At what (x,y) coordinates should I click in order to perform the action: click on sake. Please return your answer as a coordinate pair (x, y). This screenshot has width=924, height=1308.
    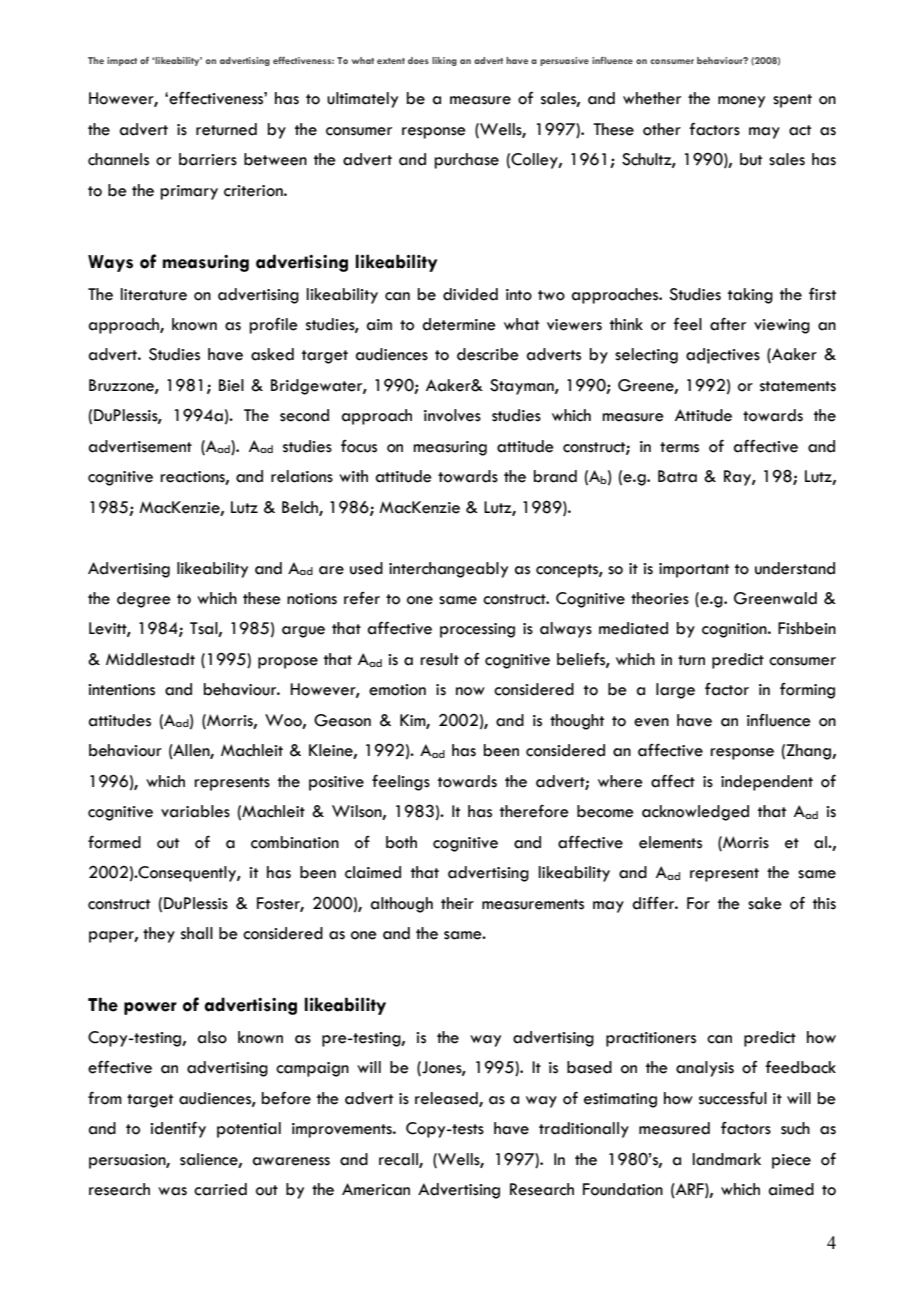
    Looking at the image, I should click on (765, 903).
